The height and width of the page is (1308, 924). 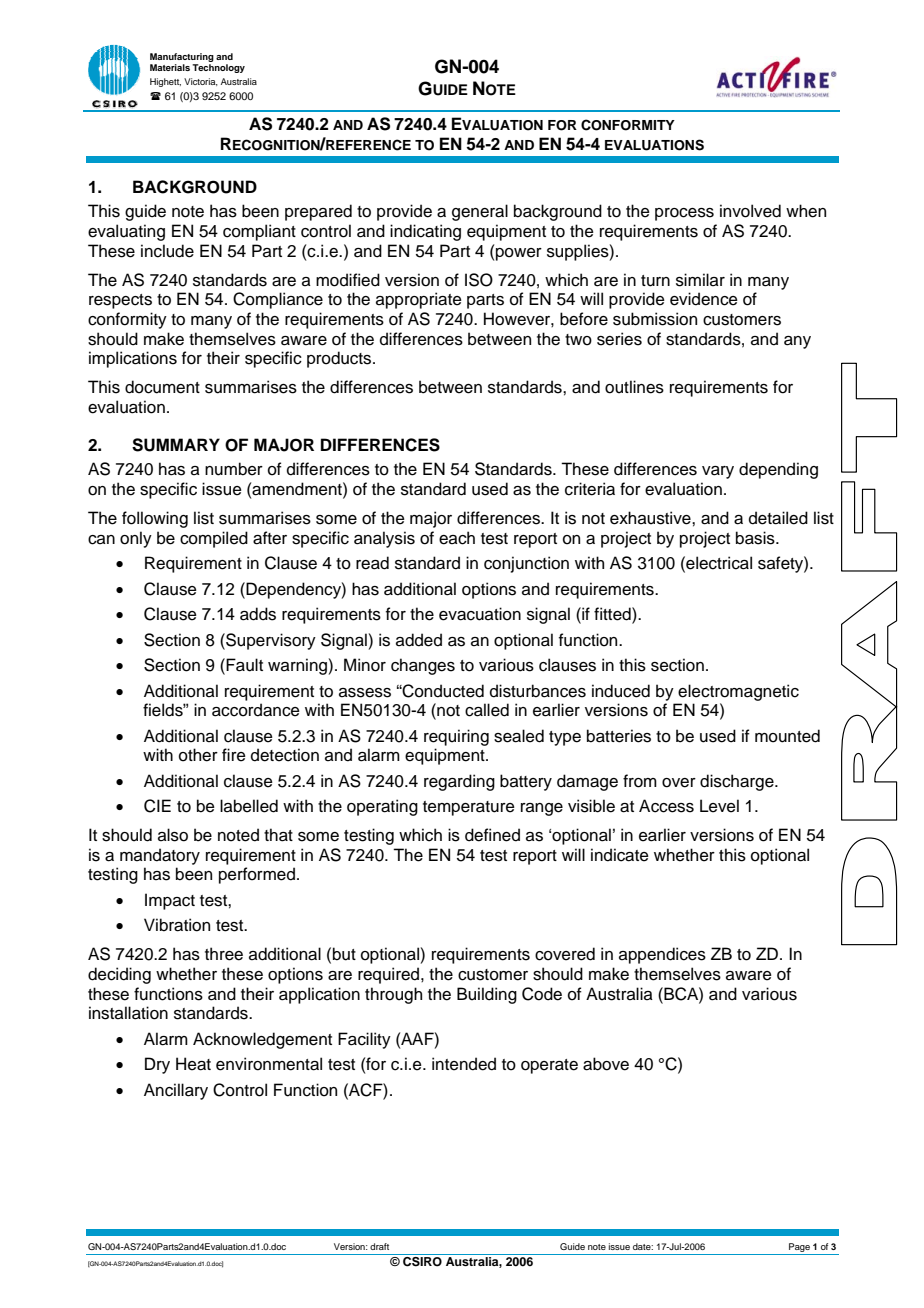 What do you see at coordinates (422, 1260) in the page?
I see `CSIRO` at bounding box center [422, 1260].
